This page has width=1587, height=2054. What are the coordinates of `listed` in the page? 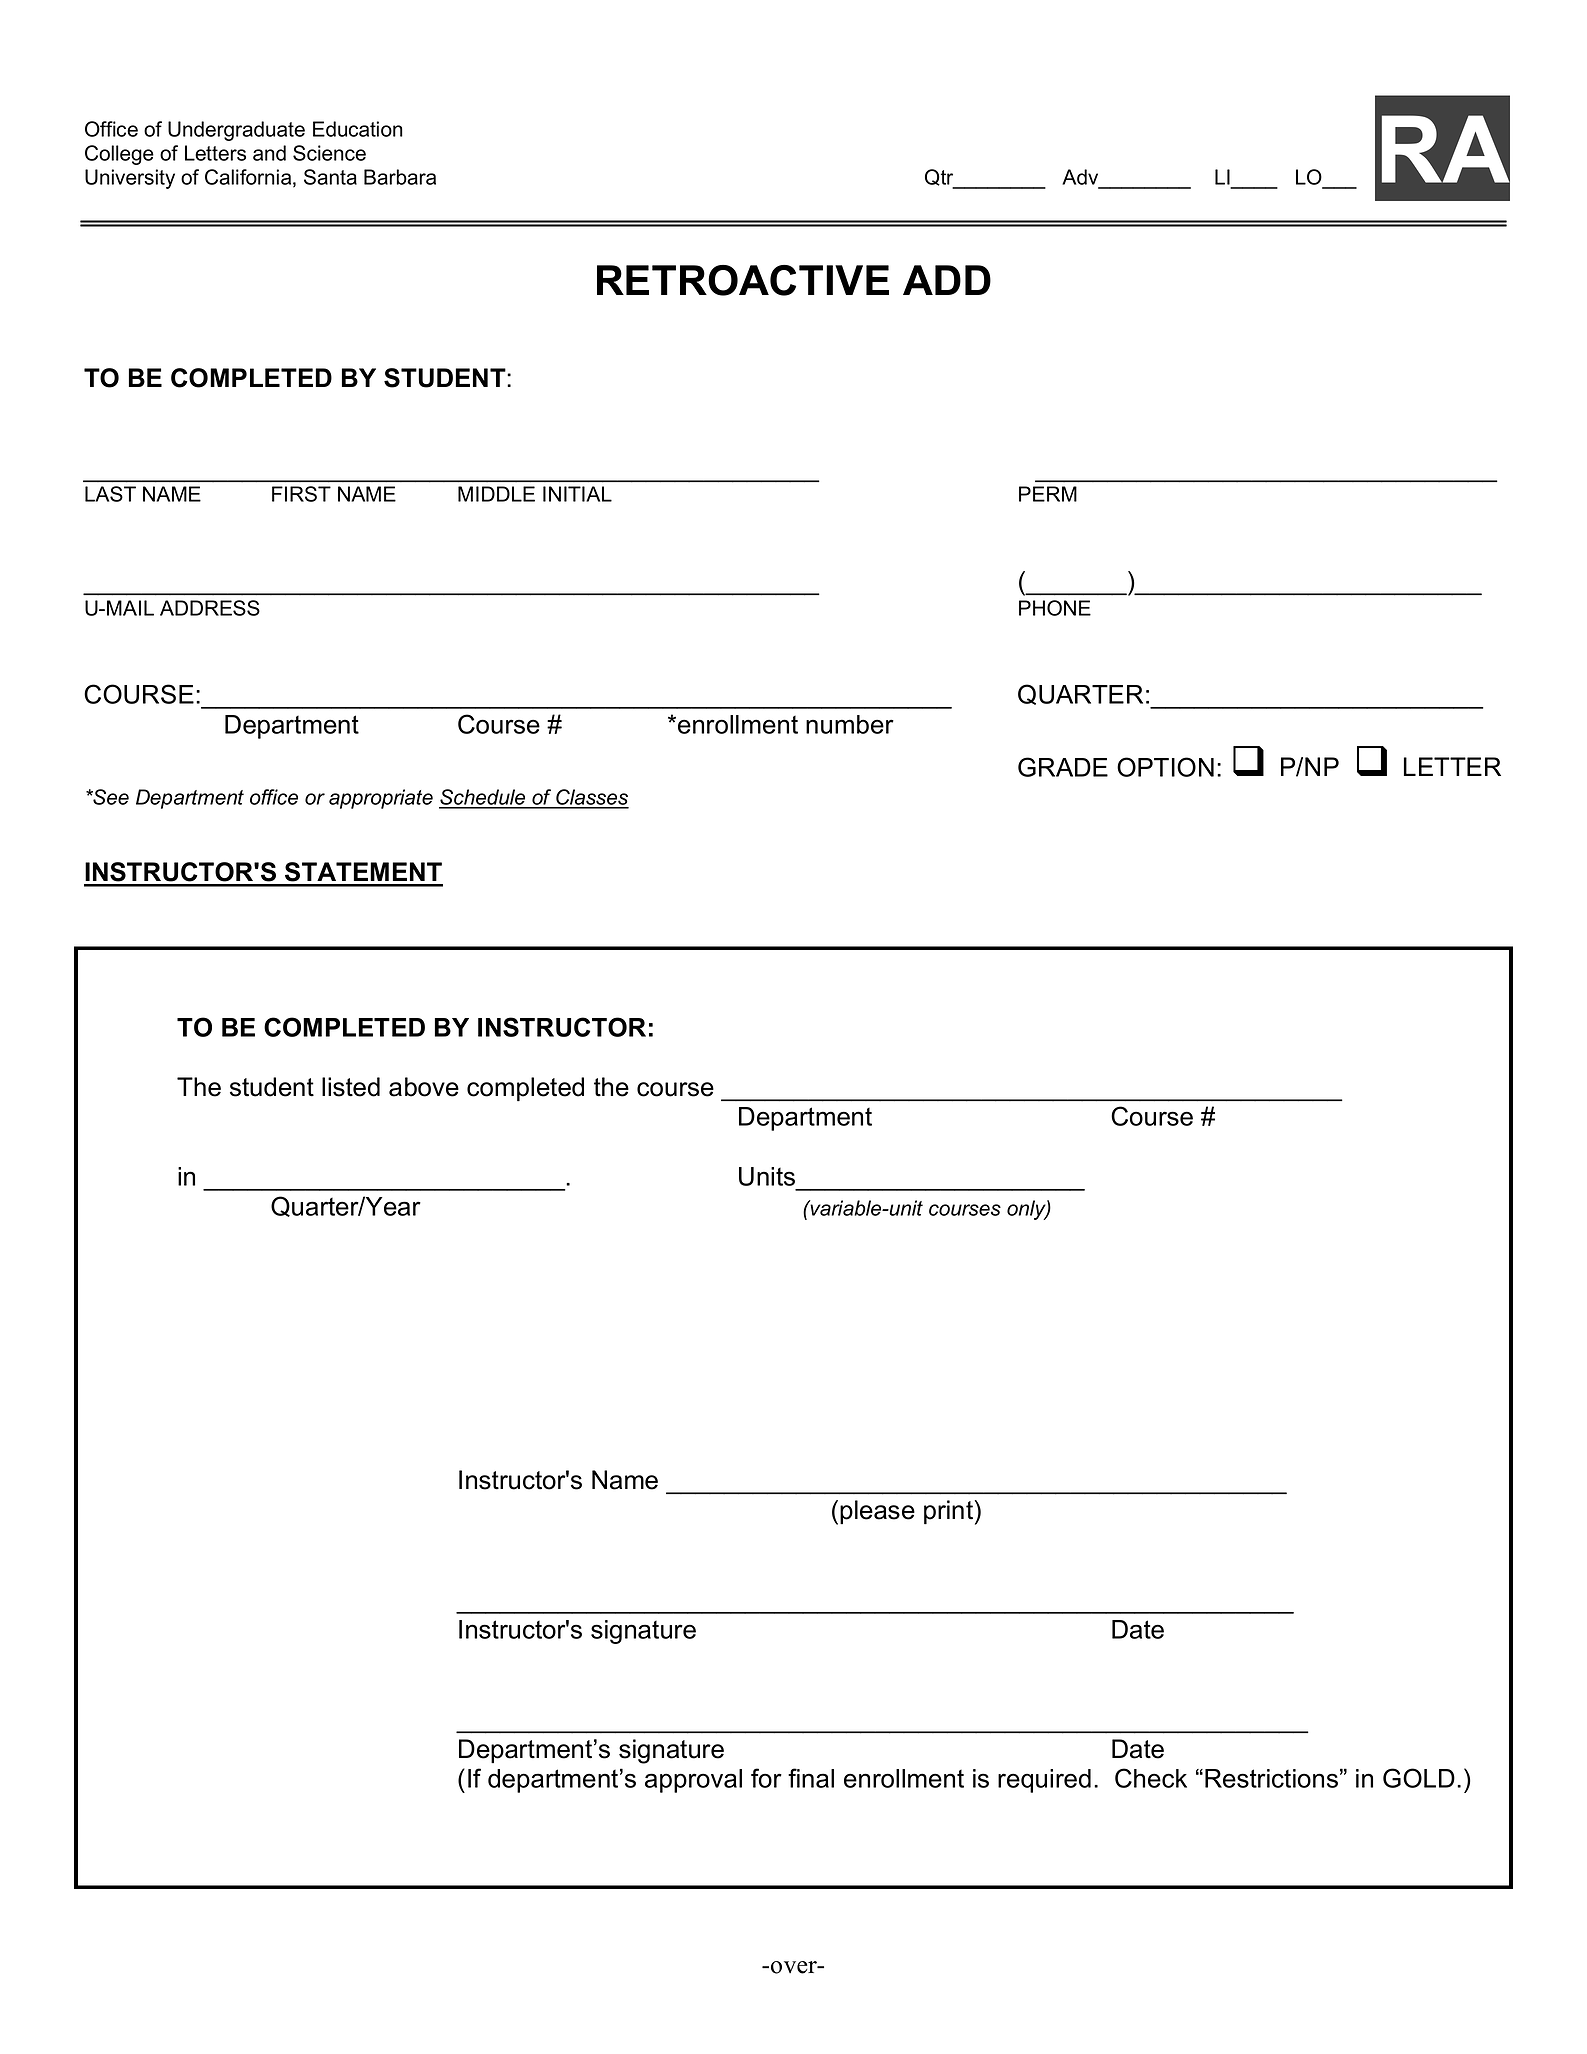 It's located at (351, 1087).
